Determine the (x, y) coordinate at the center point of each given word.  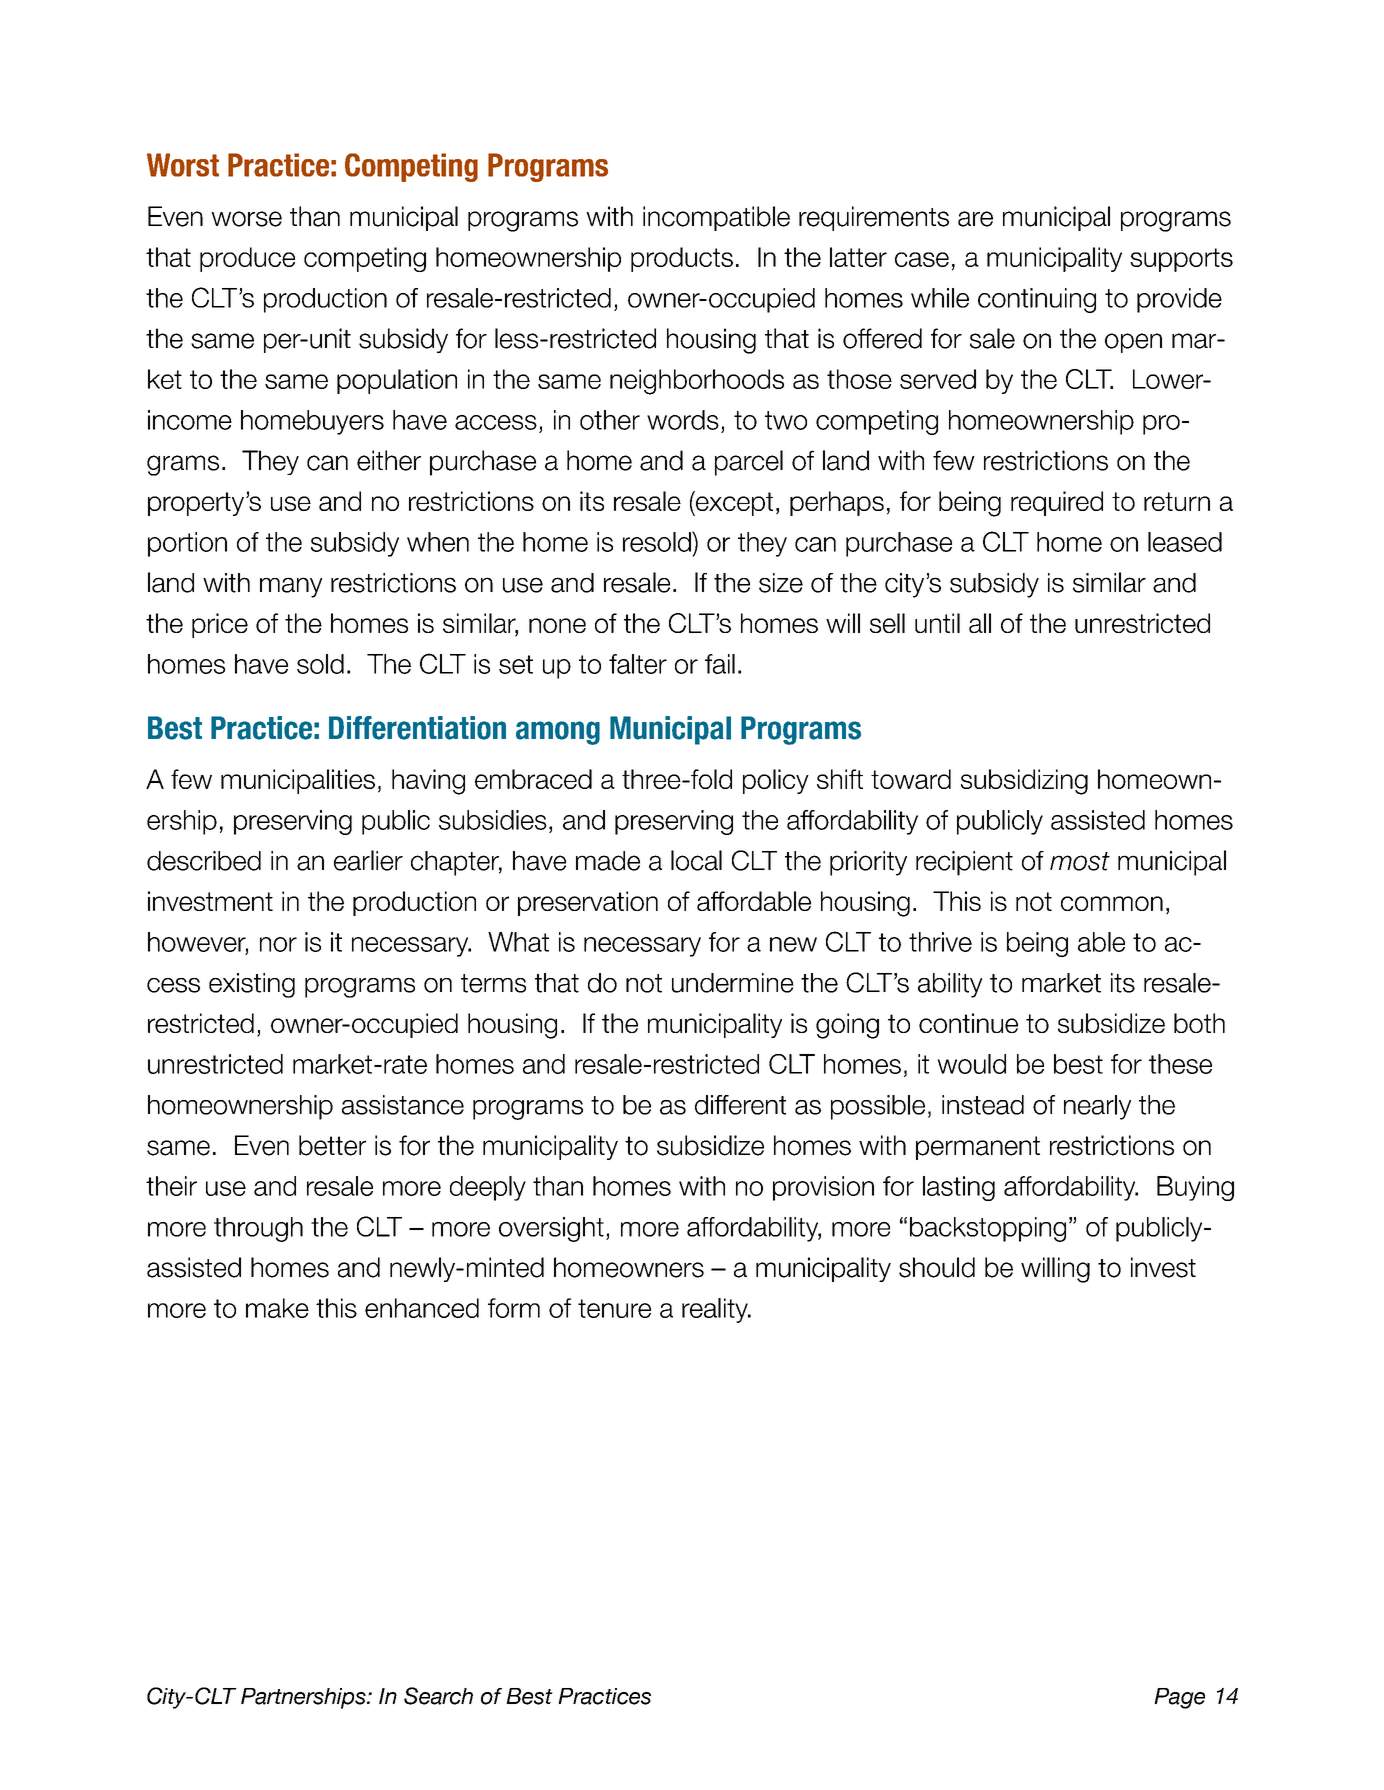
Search (438, 1696)
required (1057, 503)
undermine (733, 983)
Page (1179, 1698)
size (781, 583)
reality (716, 1310)
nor (278, 944)
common (1112, 903)
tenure (614, 1308)
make (277, 1308)
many (291, 587)
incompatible (716, 218)
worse (246, 219)
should (937, 1267)
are (975, 219)
